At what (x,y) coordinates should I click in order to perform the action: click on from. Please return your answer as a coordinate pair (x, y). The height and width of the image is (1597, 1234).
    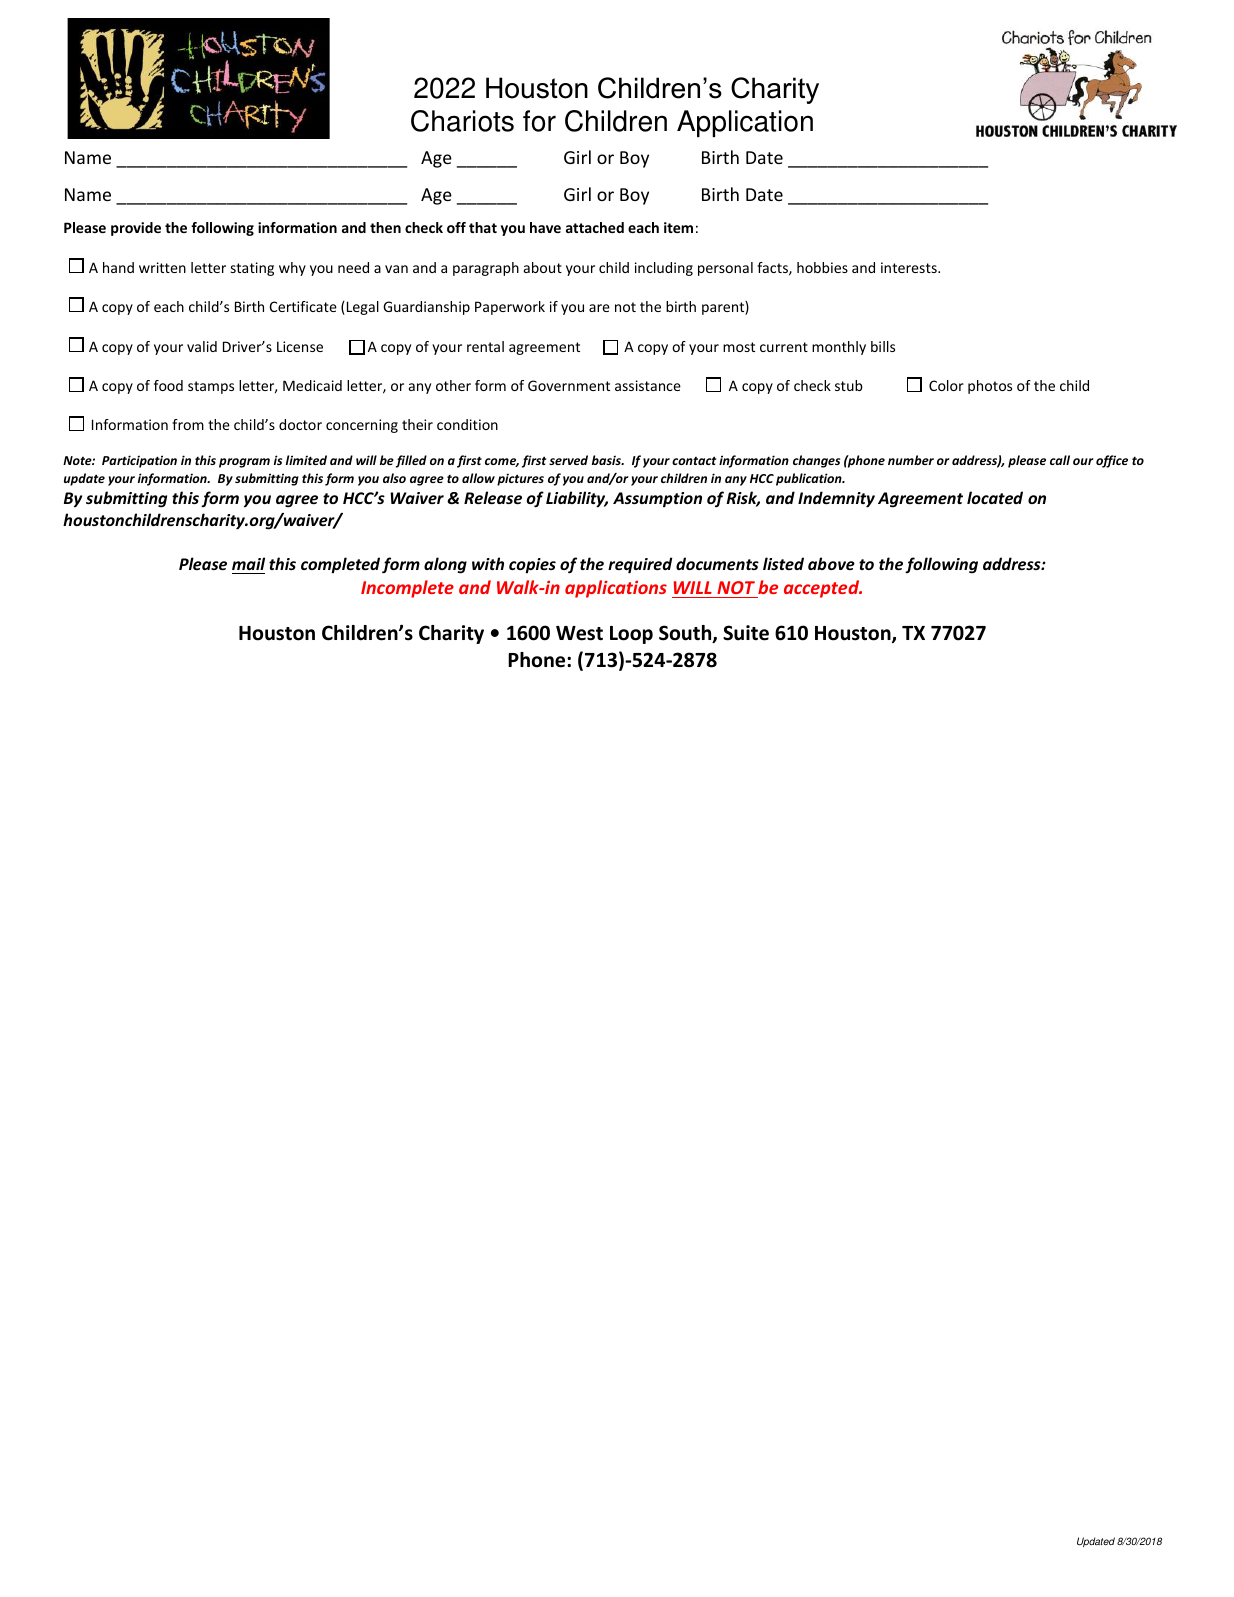
    Looking at the image, I should click on (188, 424).
